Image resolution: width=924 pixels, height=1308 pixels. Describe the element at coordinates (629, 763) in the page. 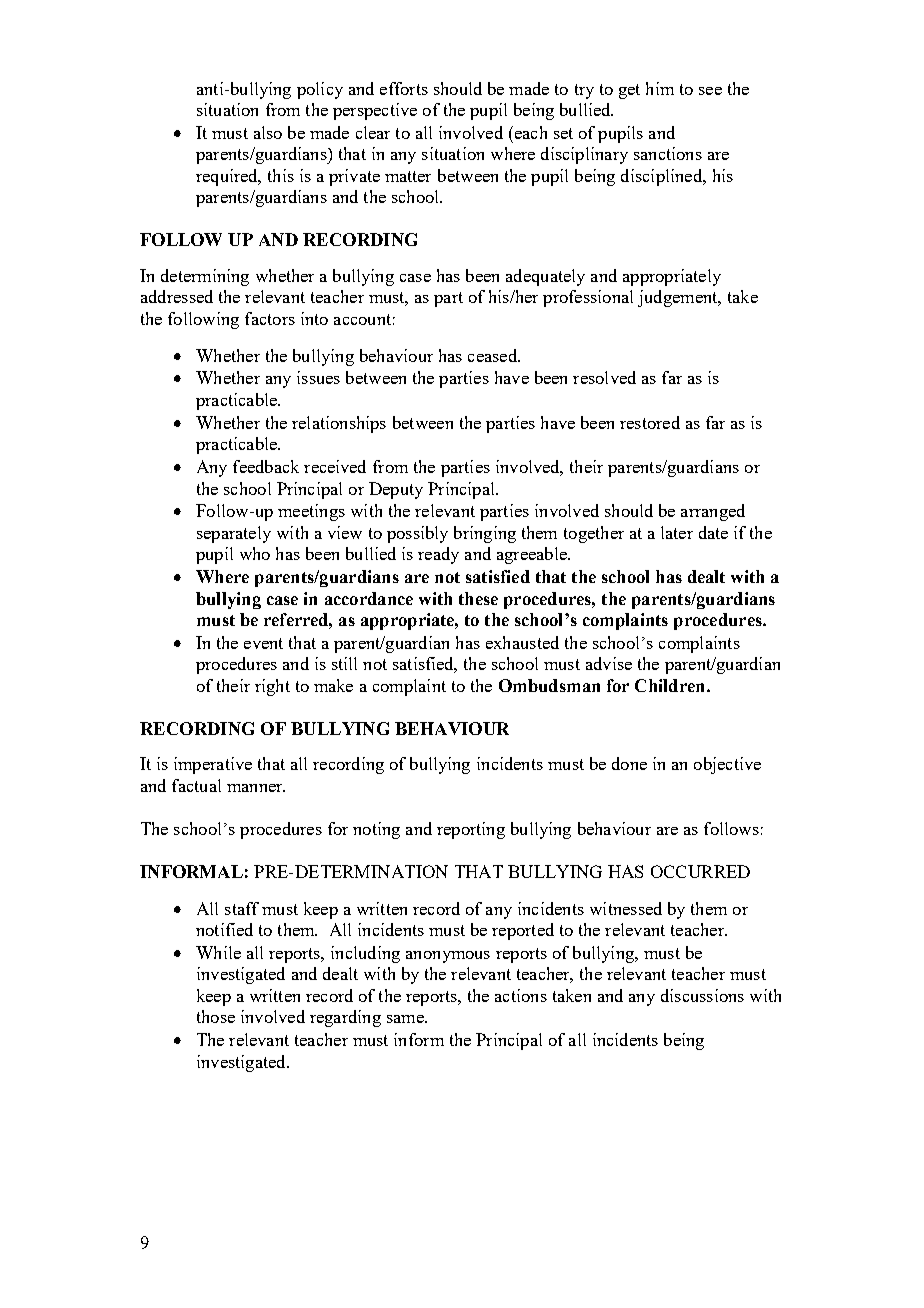

I see `done` at that location.
